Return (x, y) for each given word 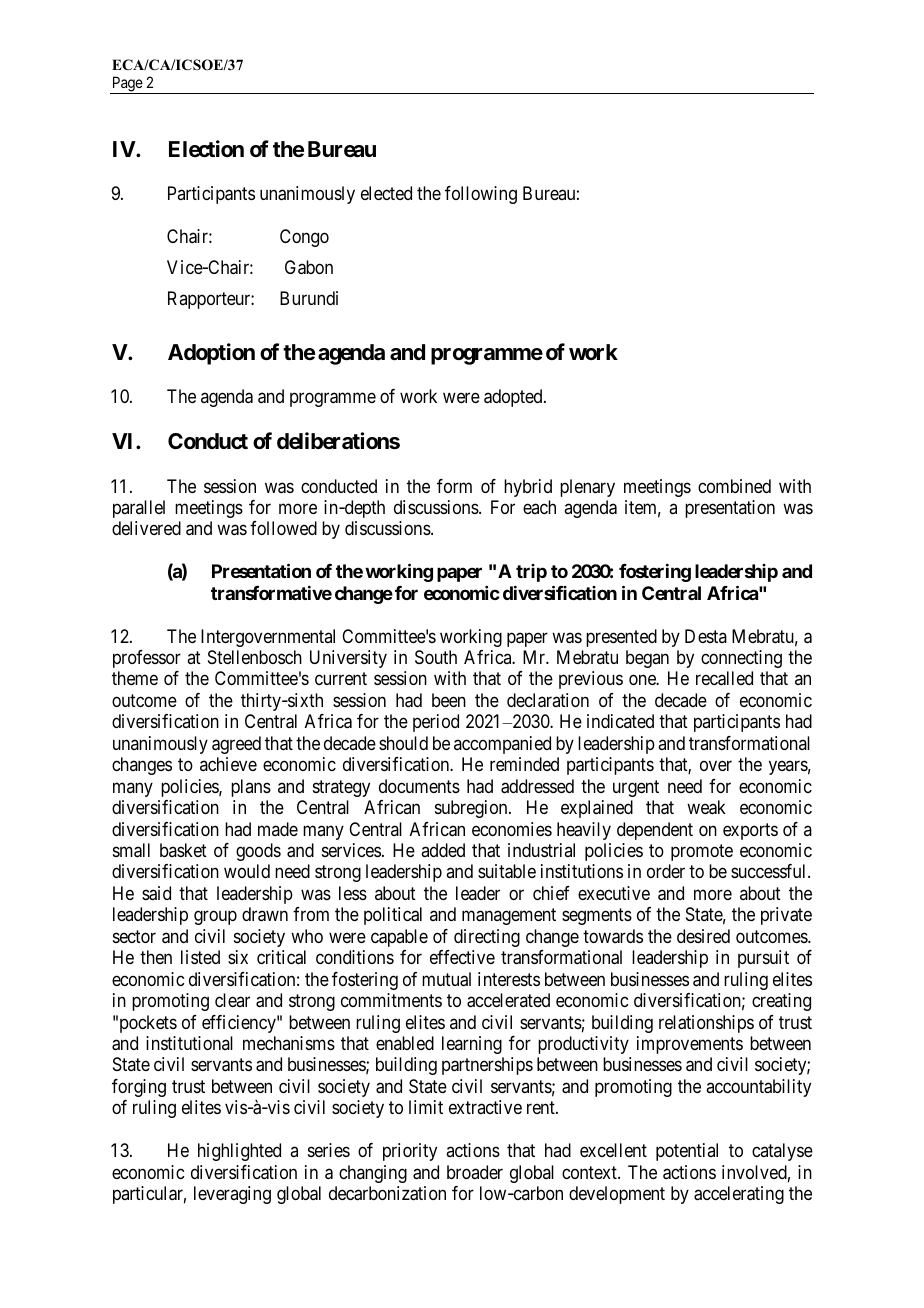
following (481, 195)
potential (687, 1152)
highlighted (239, 1152)
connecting (741, 659)
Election (206, 149)
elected (386, 193)
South (436, 657)
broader (475, 1172)
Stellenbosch (255, 657)
